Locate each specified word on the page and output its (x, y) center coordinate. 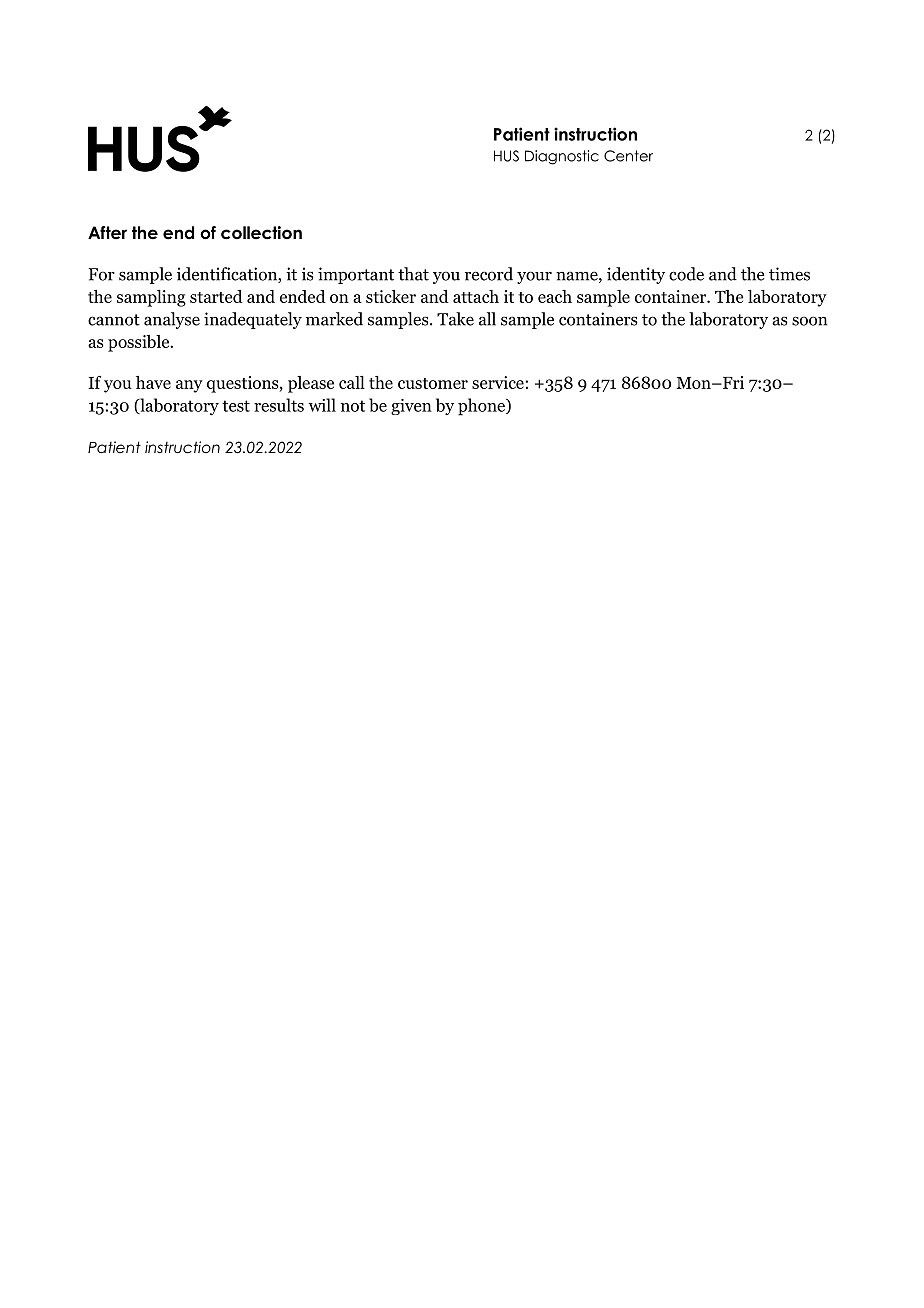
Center (628, 156)
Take (455, 319)
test (236, 406)
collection (261, 233)
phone (482, 407)
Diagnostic (562, 157)
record (489, 274)
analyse (172, 320)
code (686, 274)
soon (809, 321)
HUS (506, 156)
